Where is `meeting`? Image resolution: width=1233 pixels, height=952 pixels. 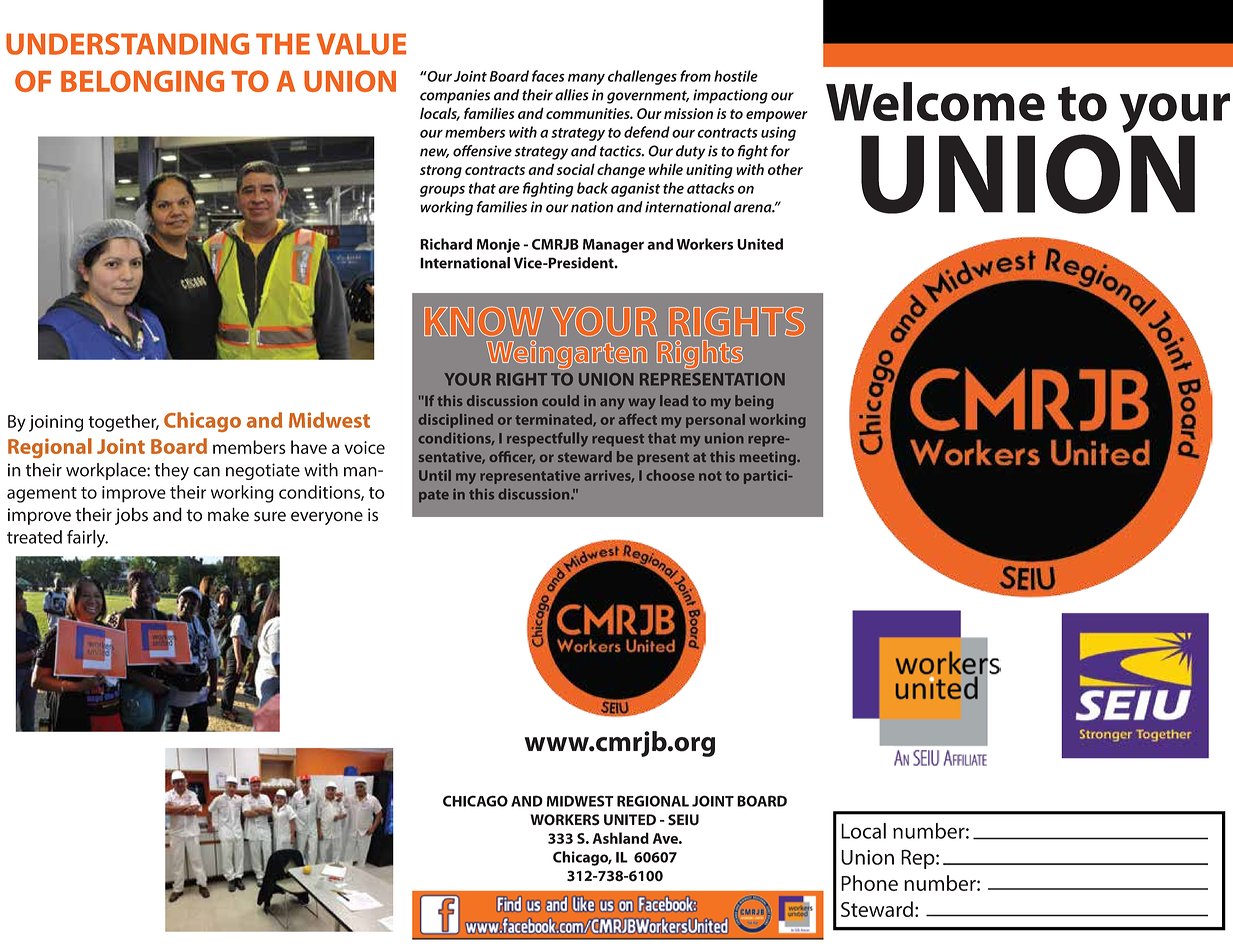 meeting is located at coordinates (769, 458).
